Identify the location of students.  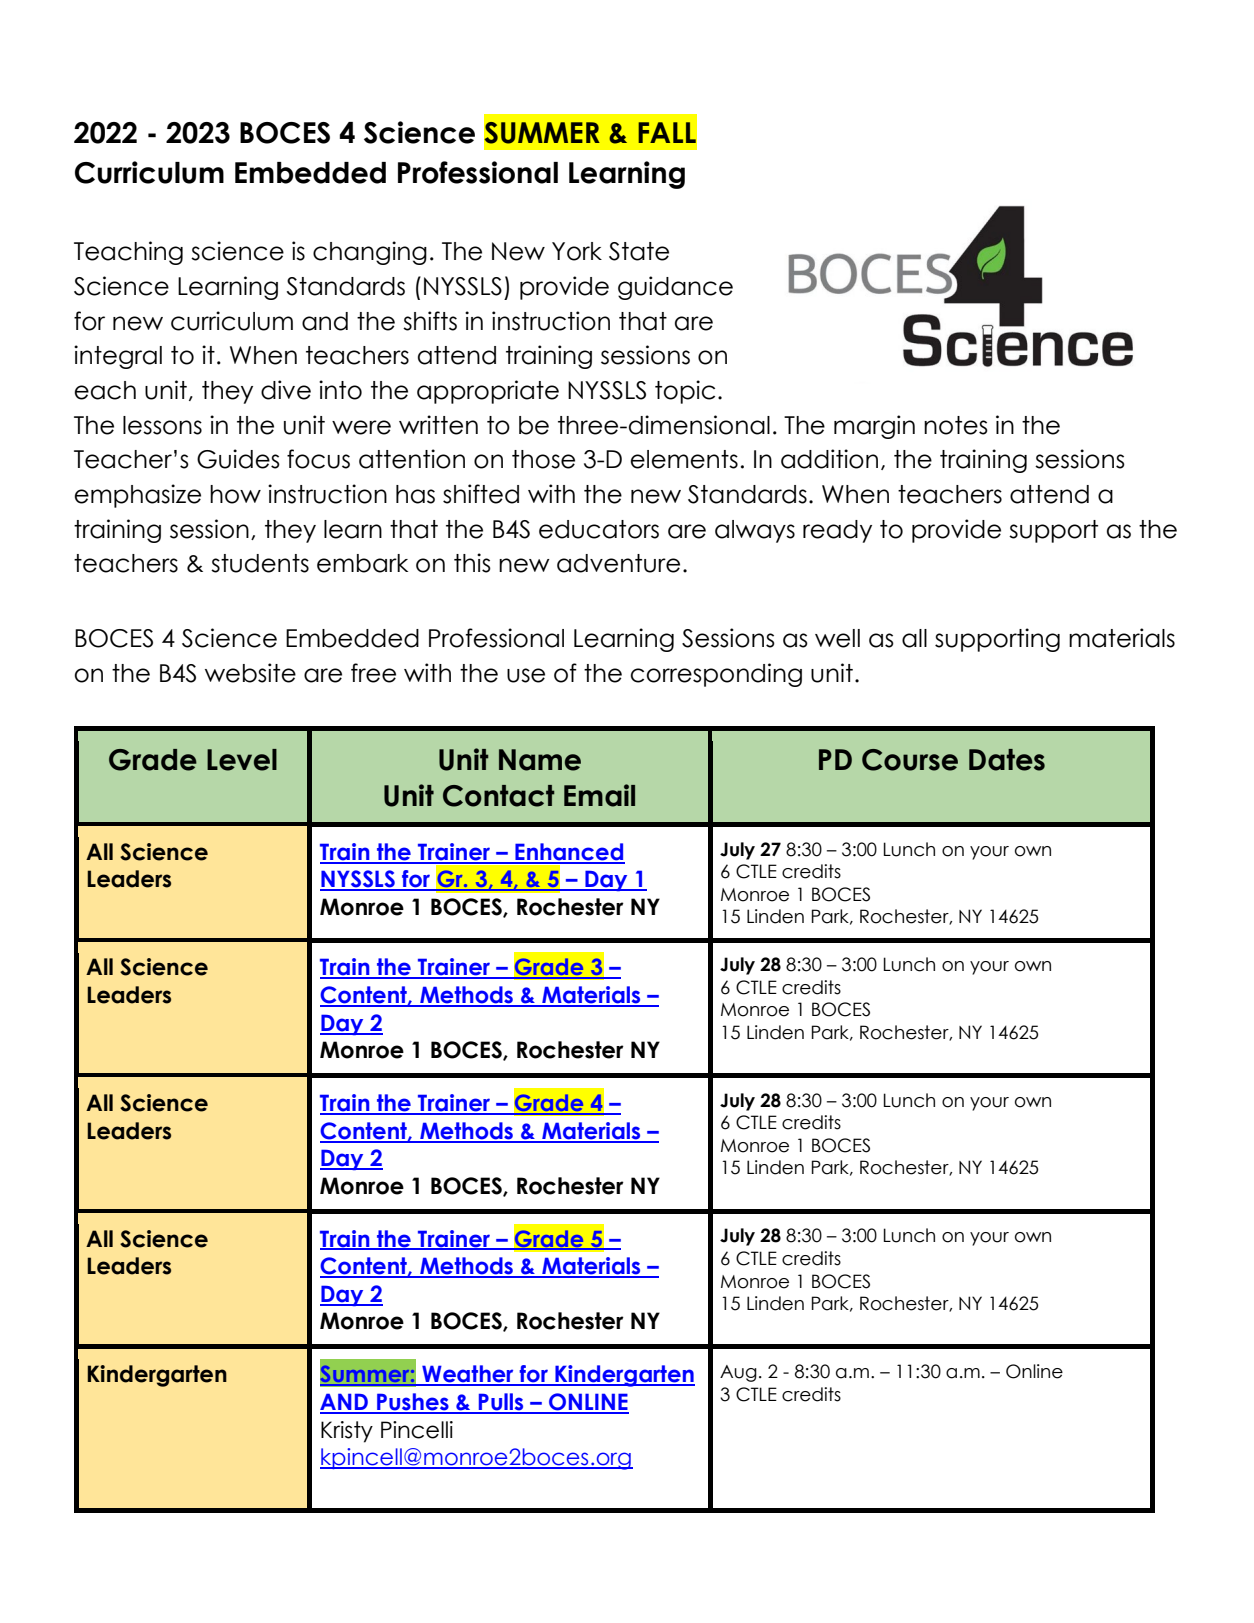
(260, 563).
